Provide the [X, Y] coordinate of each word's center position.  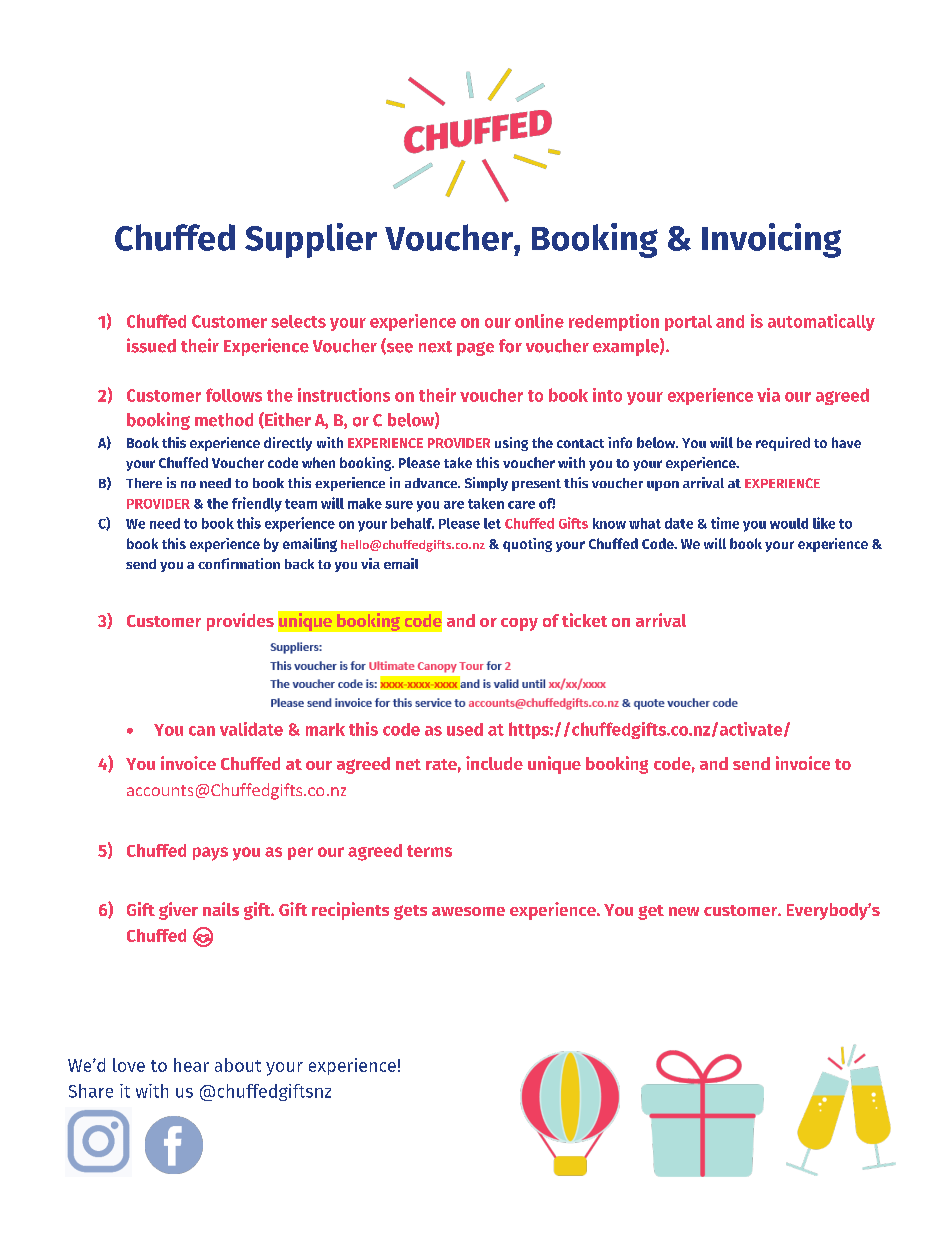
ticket [584, 620]
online [539, 321]
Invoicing [771, 240]
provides [240, 622]
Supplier [311, 240]
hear [191, 1065]
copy [519, 624]
